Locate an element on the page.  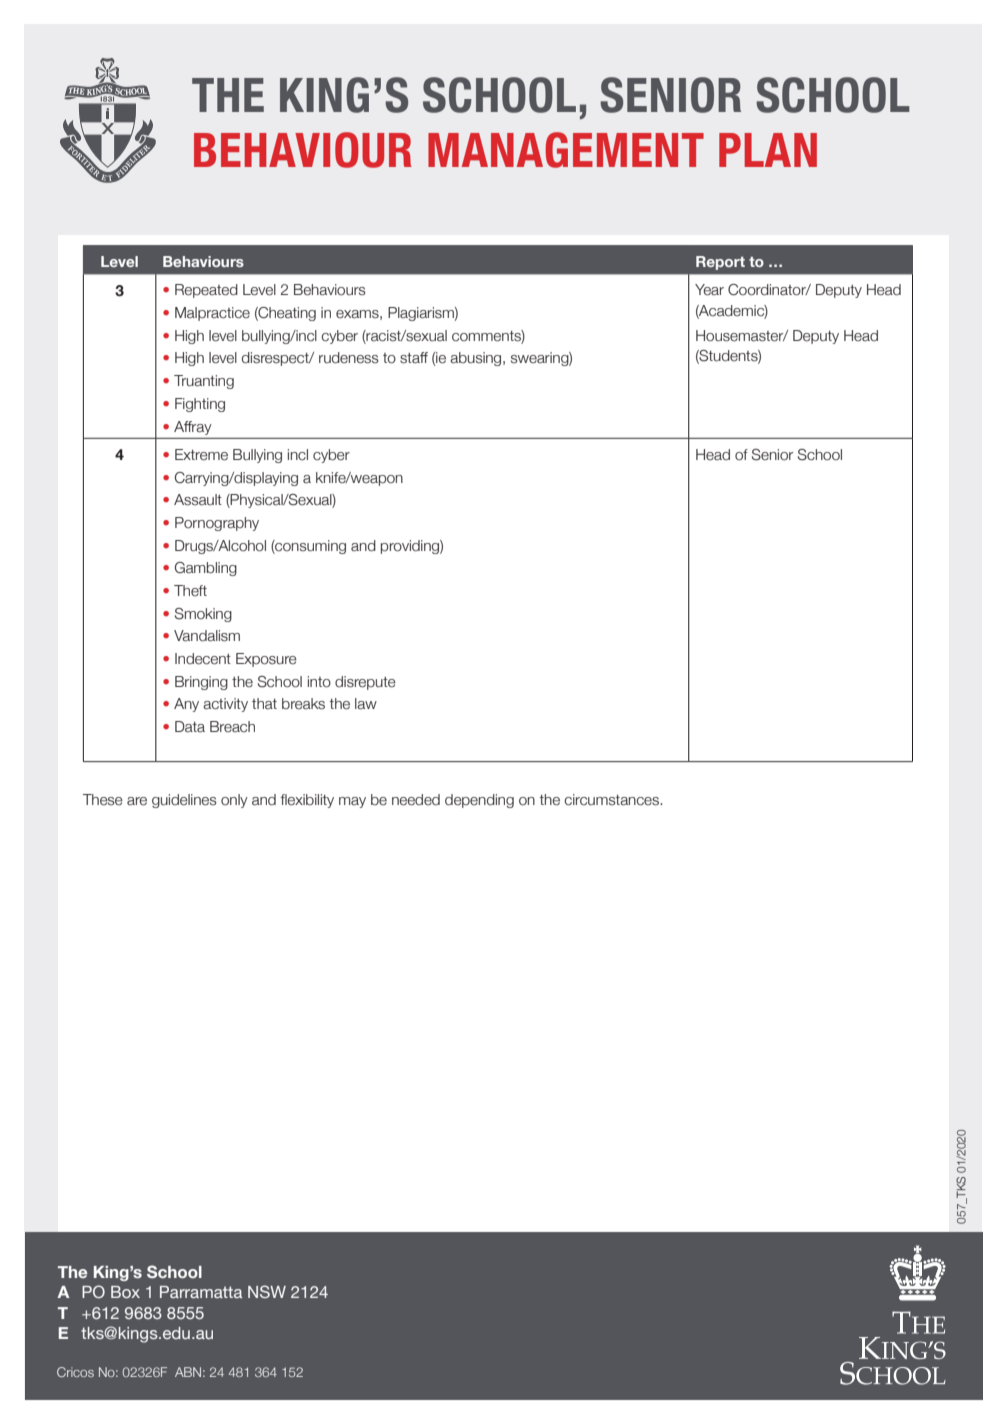
guidelines is located at coordinates (184, 801).
